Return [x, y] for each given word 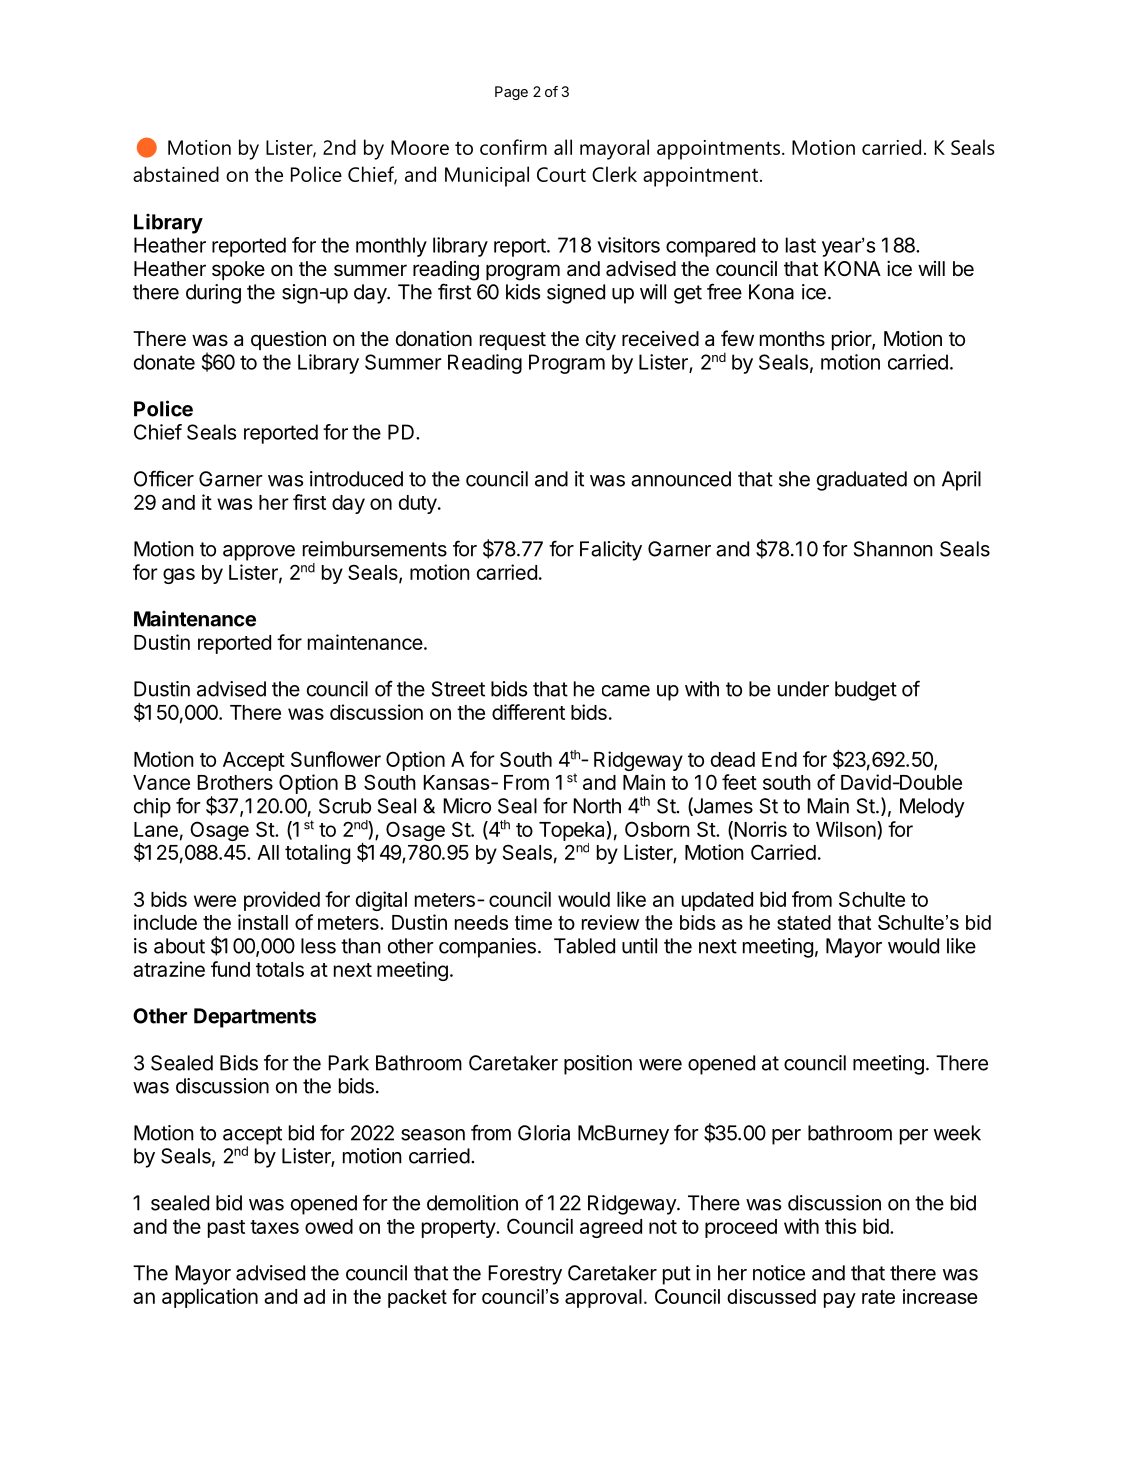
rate [878, 1296]
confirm [513, 147]
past [226, 1229]
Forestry [525, 1275]
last [801, 245]
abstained [176, 174]
